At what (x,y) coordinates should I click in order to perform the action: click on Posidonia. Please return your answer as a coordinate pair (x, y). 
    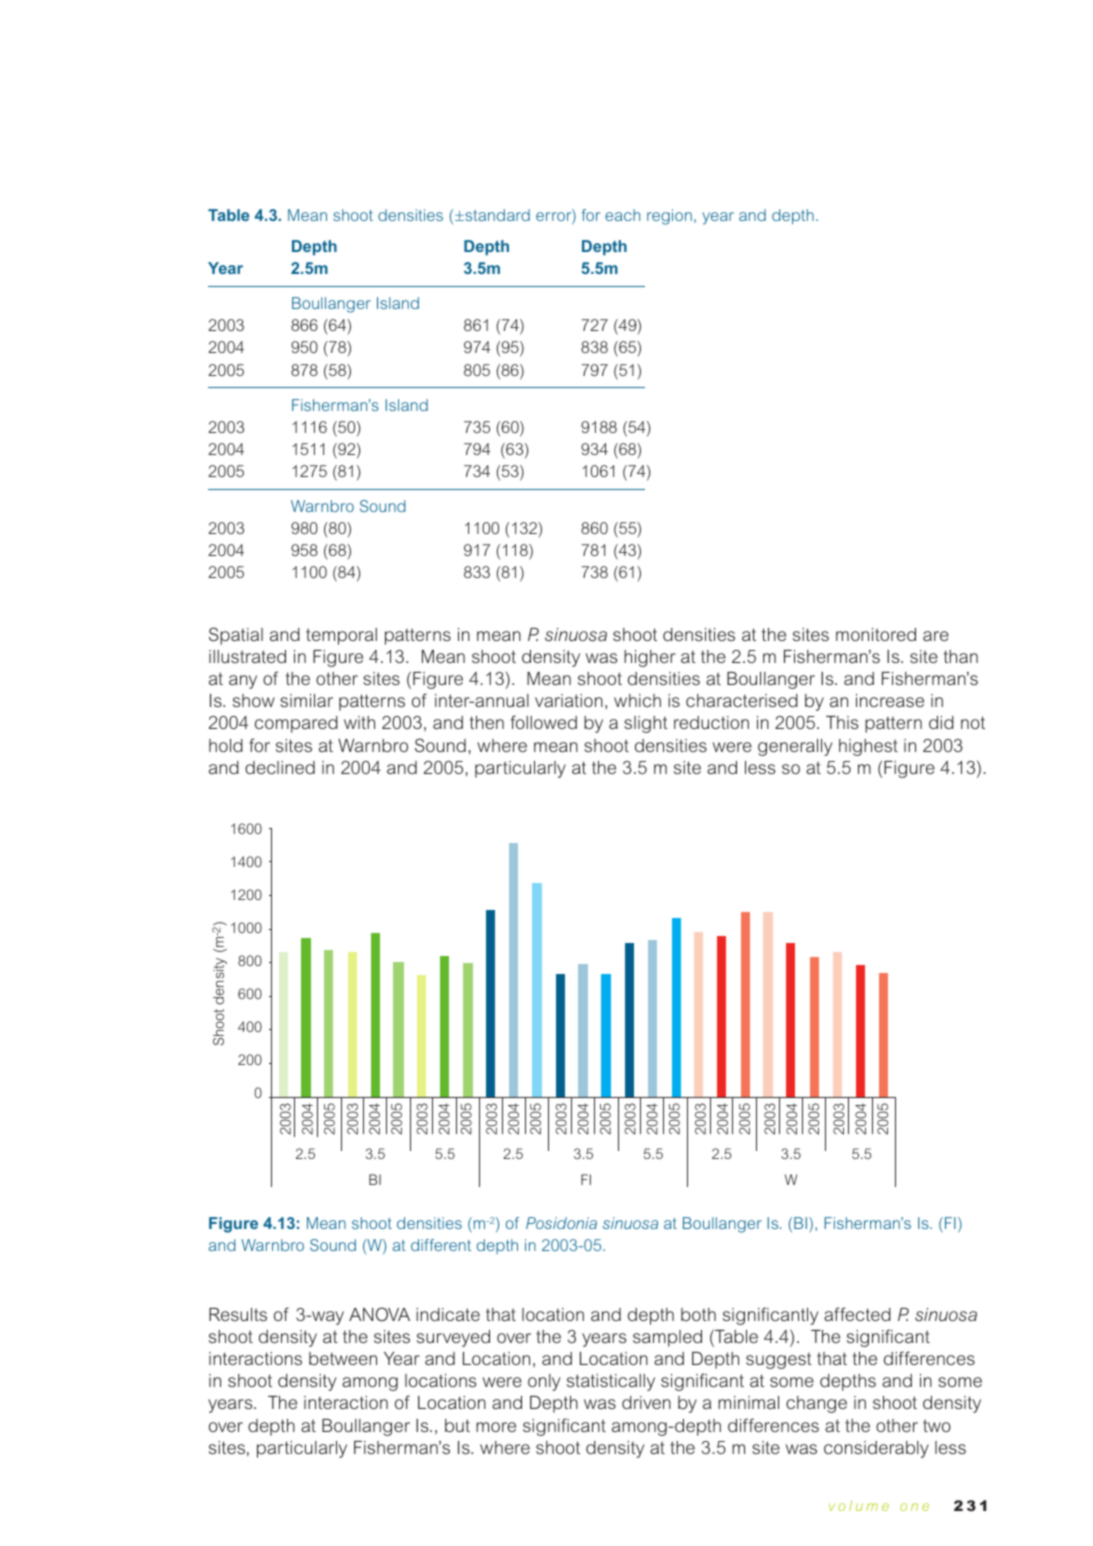
    Looking at the image, I should click on (561, 1223).
